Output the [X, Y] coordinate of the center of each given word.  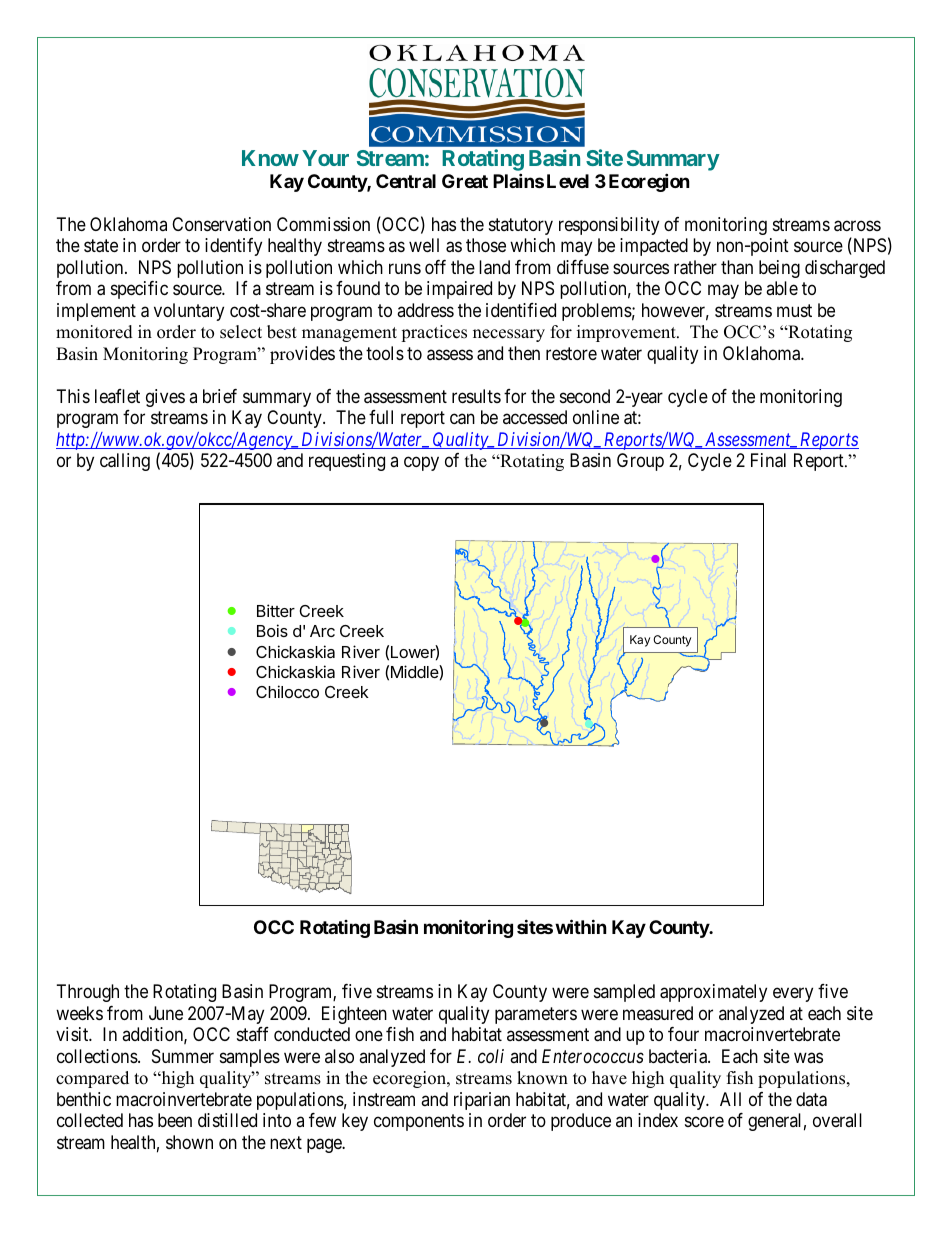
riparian [482, 1101]
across [857, 226]
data [811, 1099]
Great [465, 181]
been [175, 1120]
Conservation [221, 224]
